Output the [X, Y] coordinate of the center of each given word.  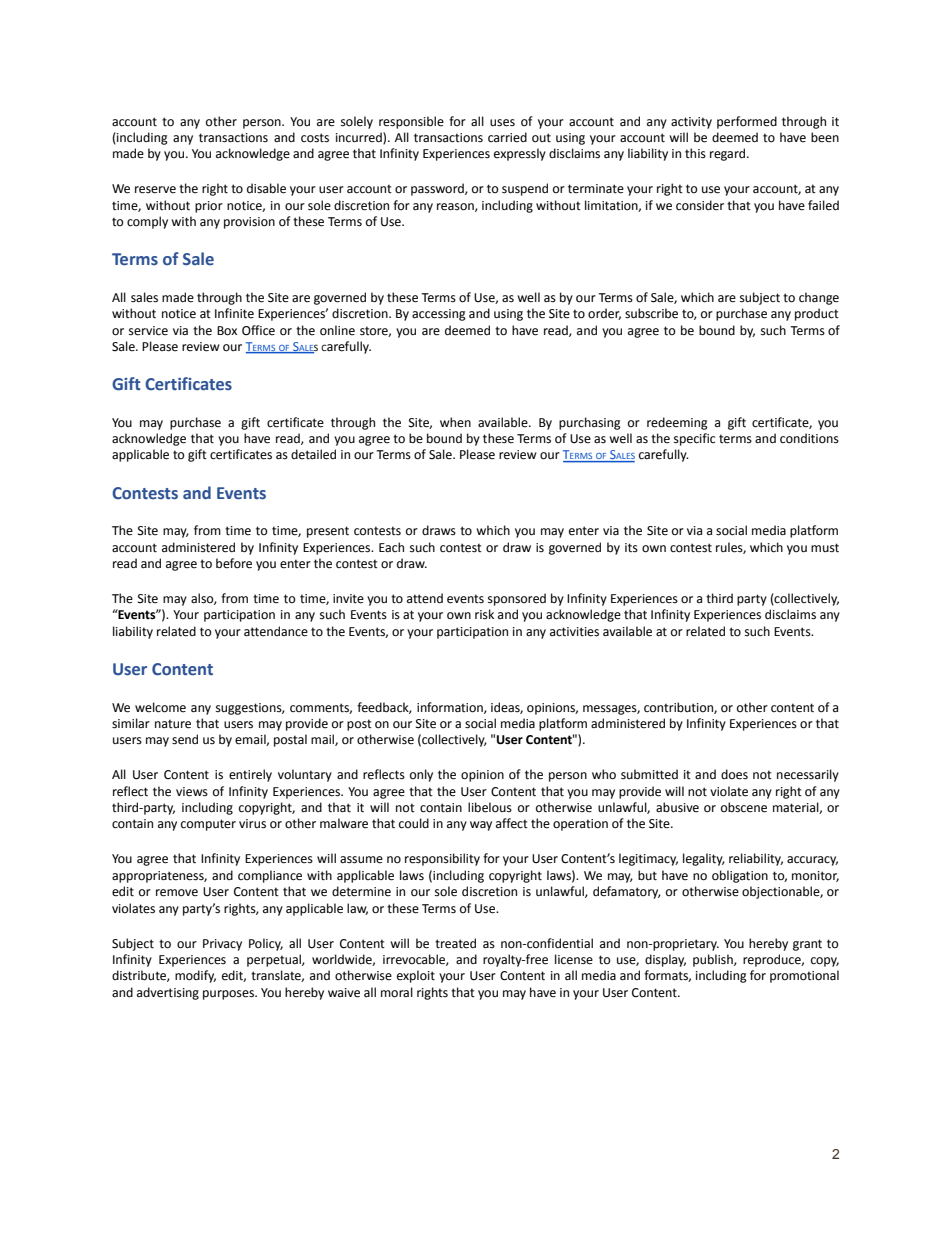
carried [507, 137]
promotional [804, 976]
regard [727, 154]
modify [195, 976]
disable [266, 188]
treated [455, 943]
